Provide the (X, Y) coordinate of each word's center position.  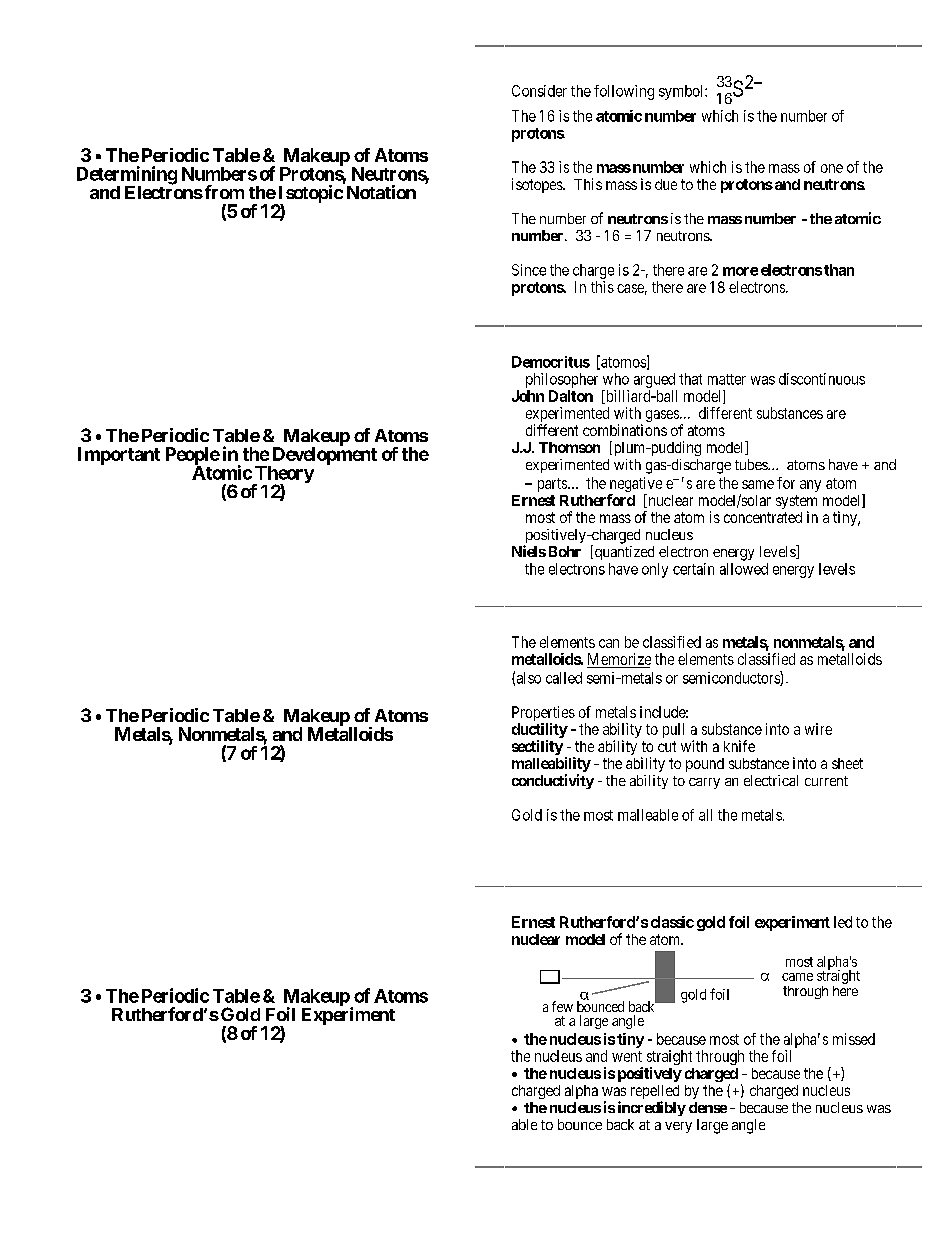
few (562, 1006)
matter (727, 379)
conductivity (553, 781)
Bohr (565, 551)
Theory (283, 476)
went (627, 1056)
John (528, 396)
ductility (540, 730)
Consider (539, 91)
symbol (682, 92)
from (223, 192)
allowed (744, 569)
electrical (771, 780)
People (193, 457)
